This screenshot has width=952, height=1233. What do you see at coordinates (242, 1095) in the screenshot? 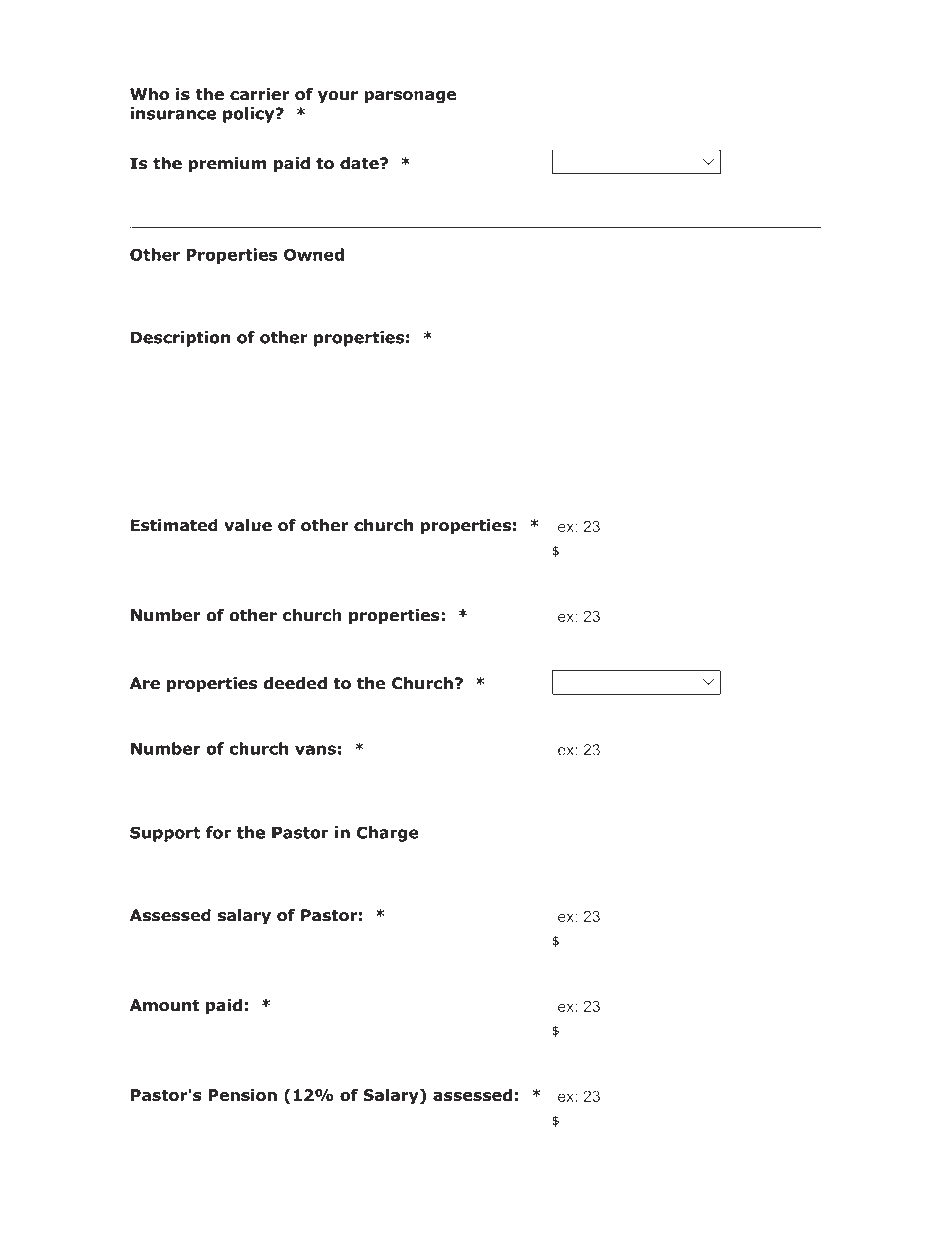
I see `Pension` at bounding box center [242, 1095].
